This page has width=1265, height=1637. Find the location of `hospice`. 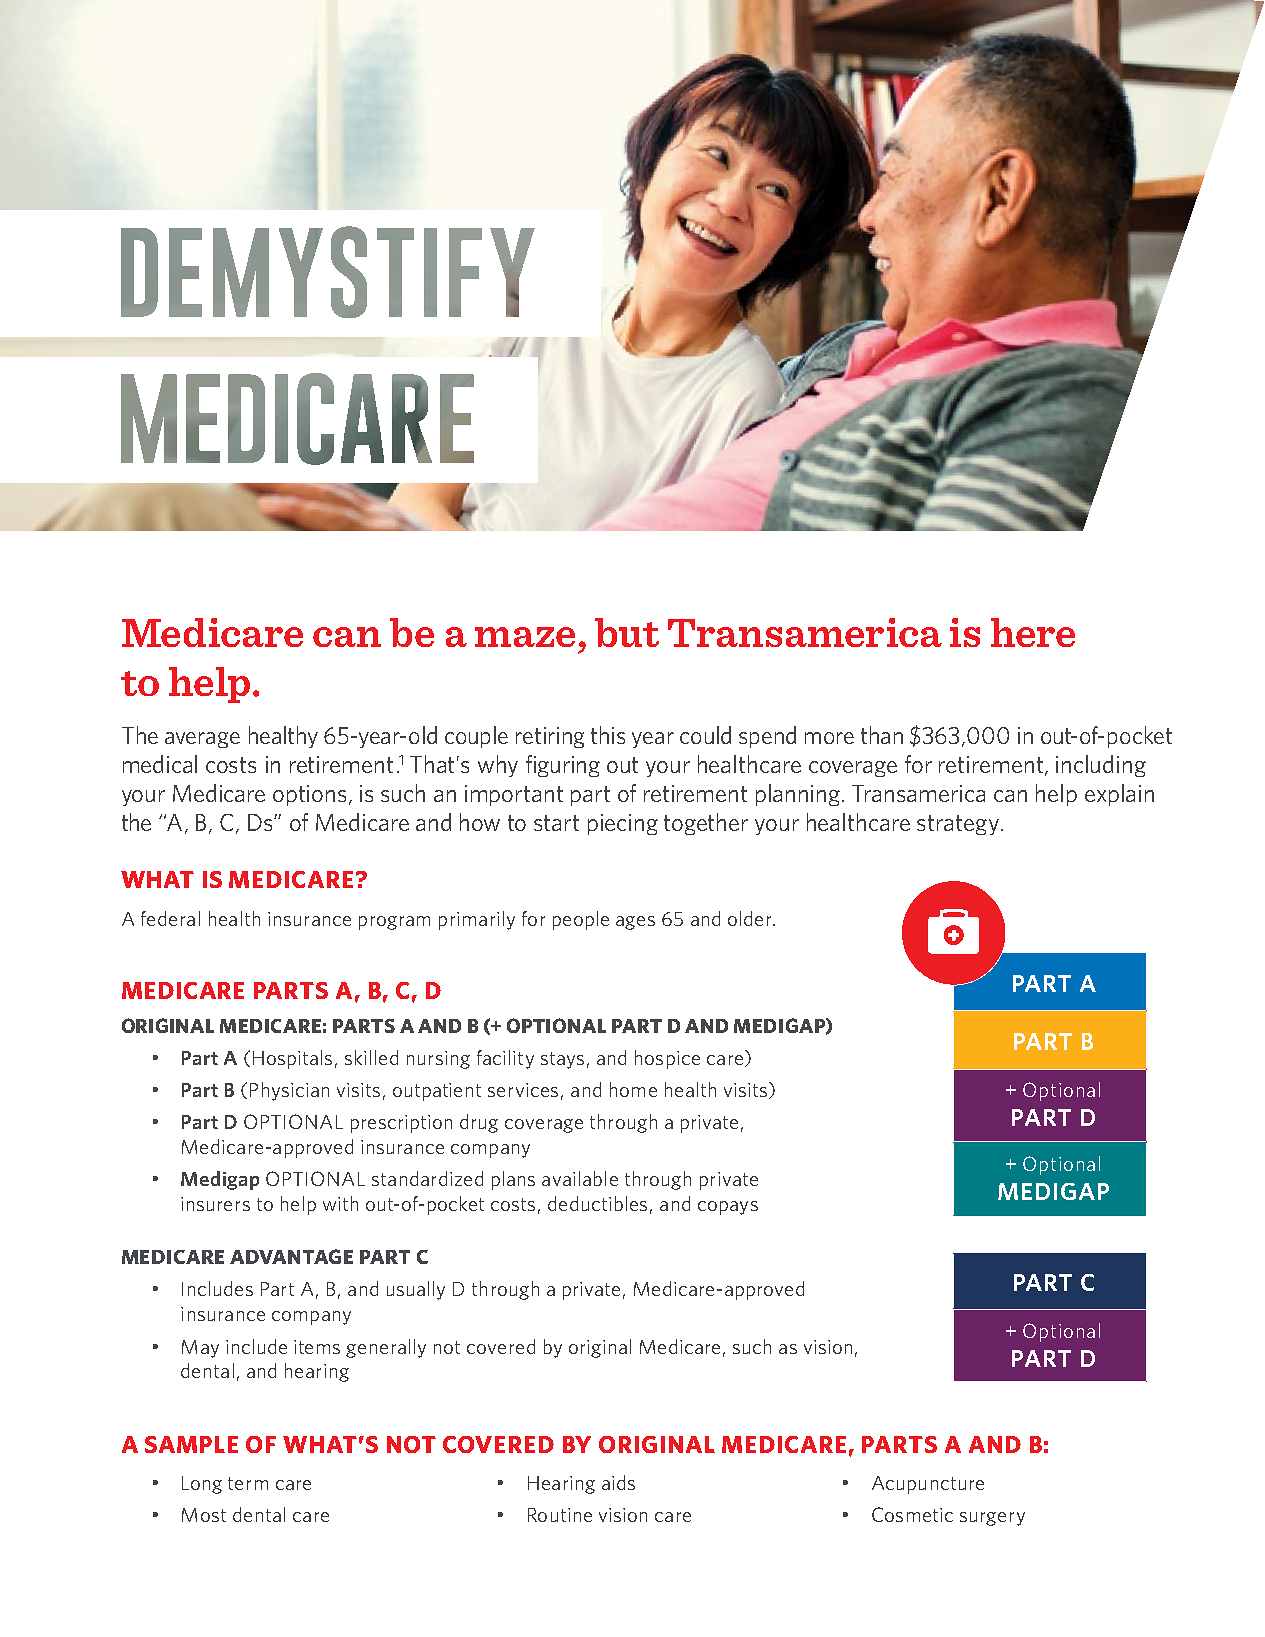

hospice is located at coordinates (667, 1059).
